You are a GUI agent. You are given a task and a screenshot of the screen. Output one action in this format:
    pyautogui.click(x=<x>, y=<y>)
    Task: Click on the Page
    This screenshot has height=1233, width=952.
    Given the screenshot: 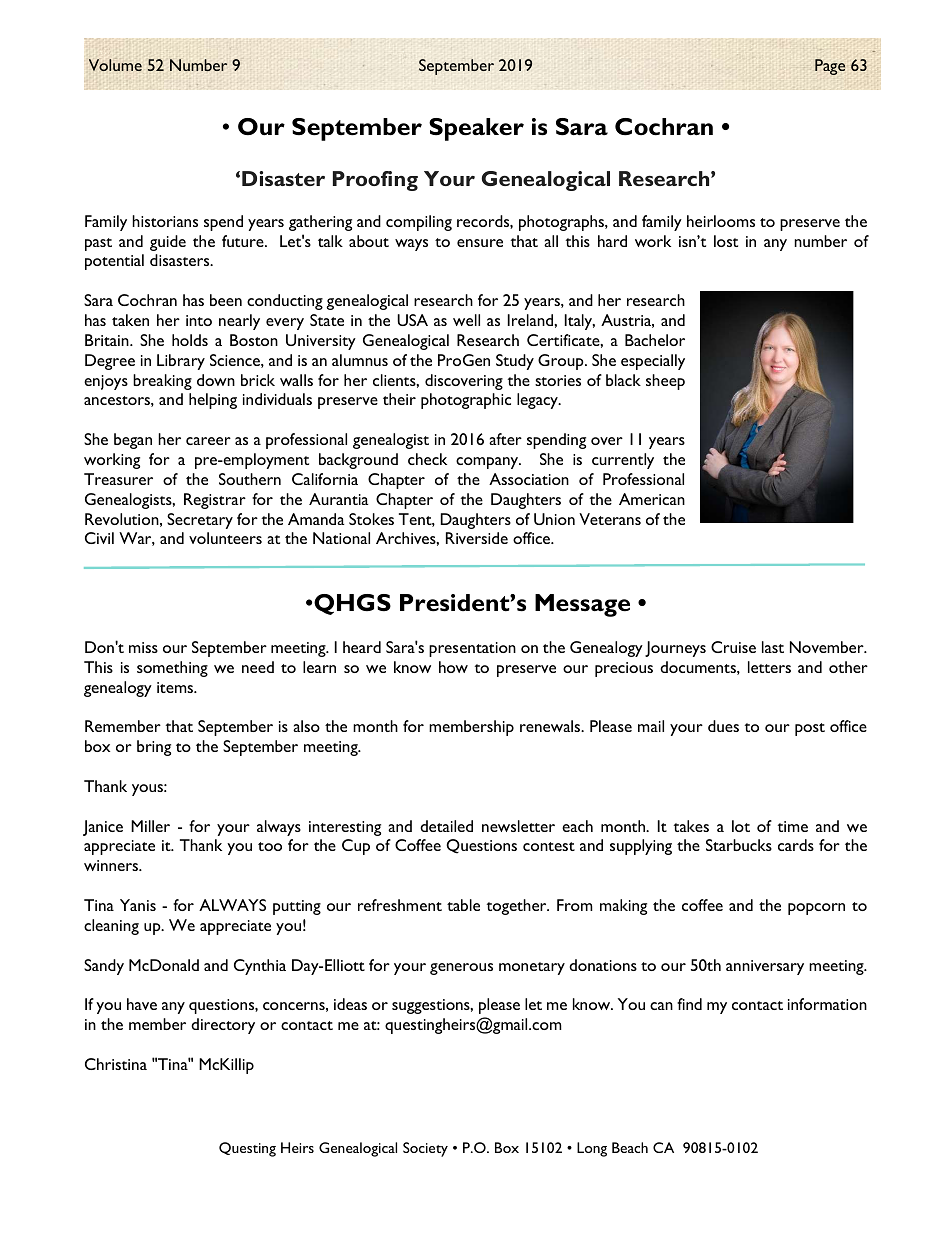 What is the action you would take?
    pyautogui.click(x=830, y=67)
